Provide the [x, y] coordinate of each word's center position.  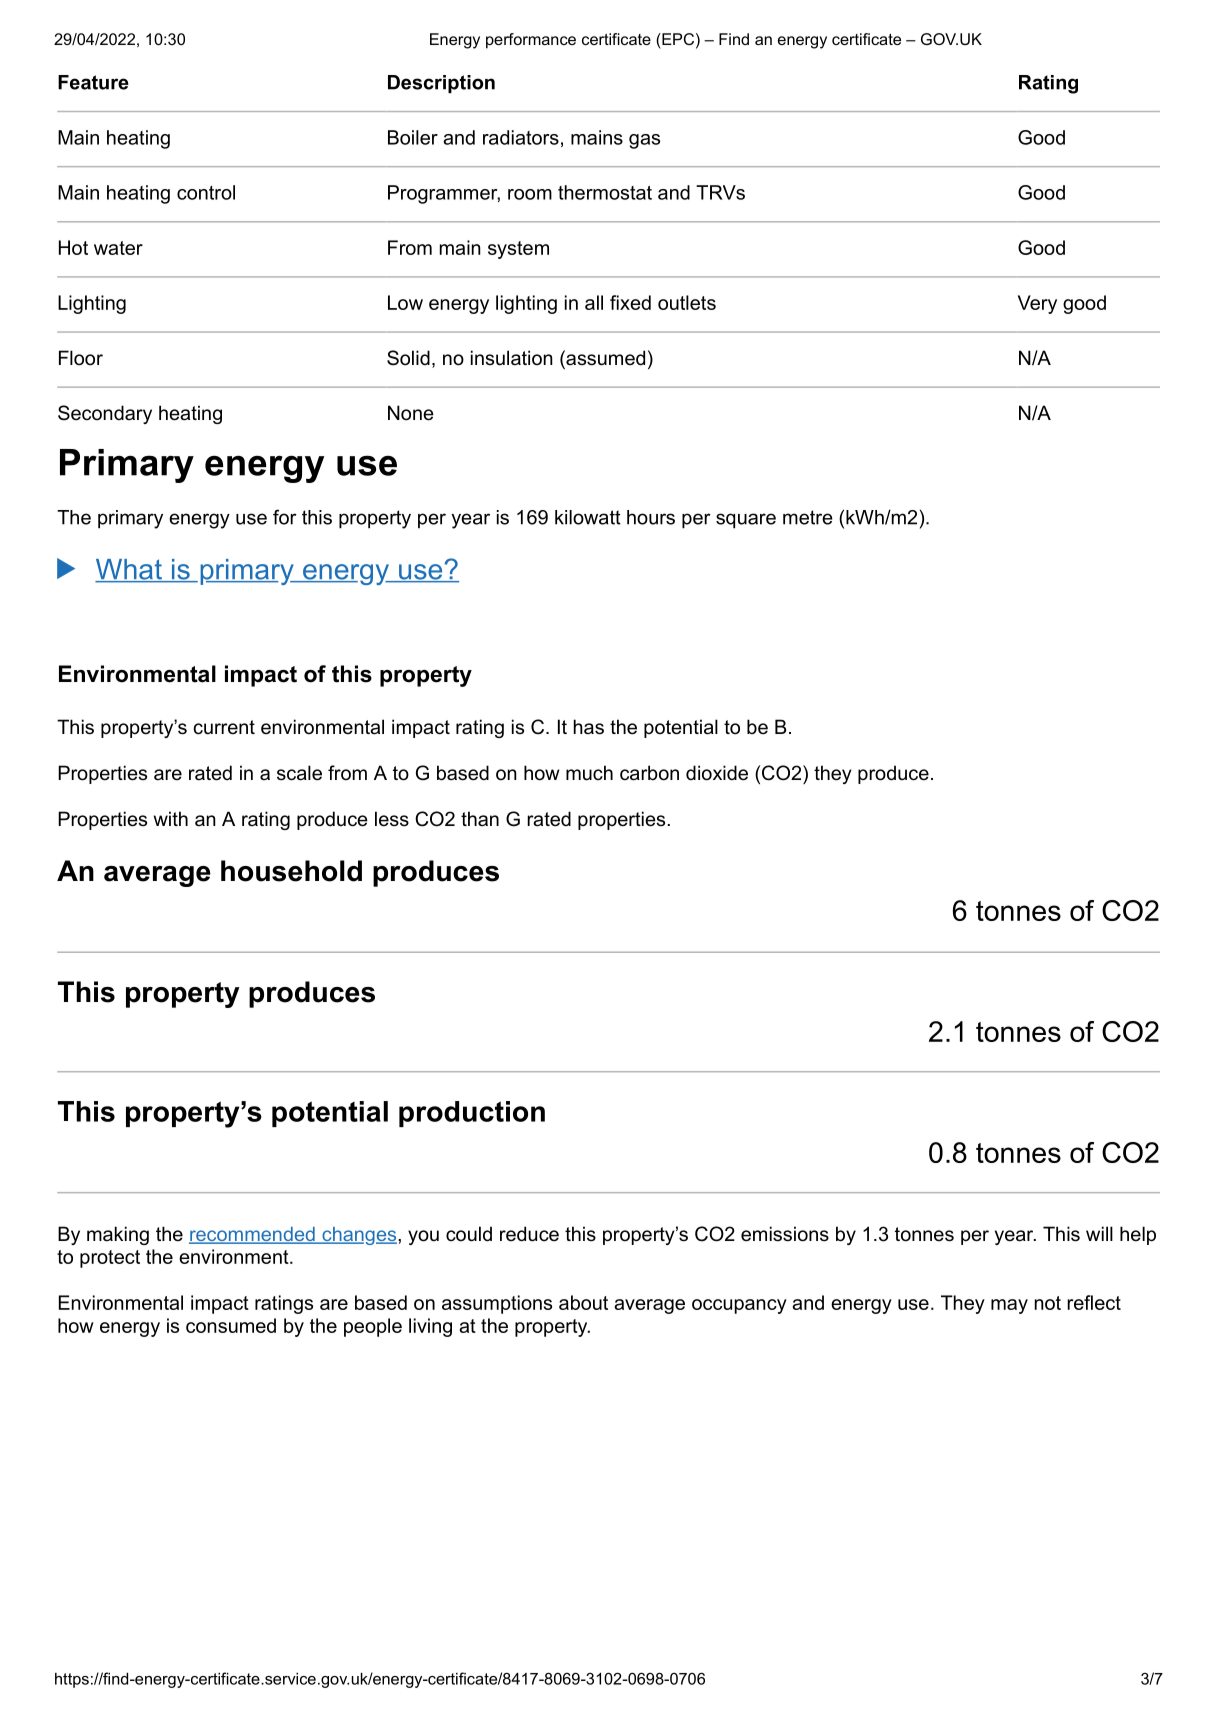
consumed [231, 1325]
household [291, 871]
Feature [93, 82]
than [480, 818]
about [583, 1302]
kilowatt [588, 517]
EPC [677, 39]
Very [1037, 304]
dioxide [717, 773]
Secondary [105, 414]
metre [808, 517]
